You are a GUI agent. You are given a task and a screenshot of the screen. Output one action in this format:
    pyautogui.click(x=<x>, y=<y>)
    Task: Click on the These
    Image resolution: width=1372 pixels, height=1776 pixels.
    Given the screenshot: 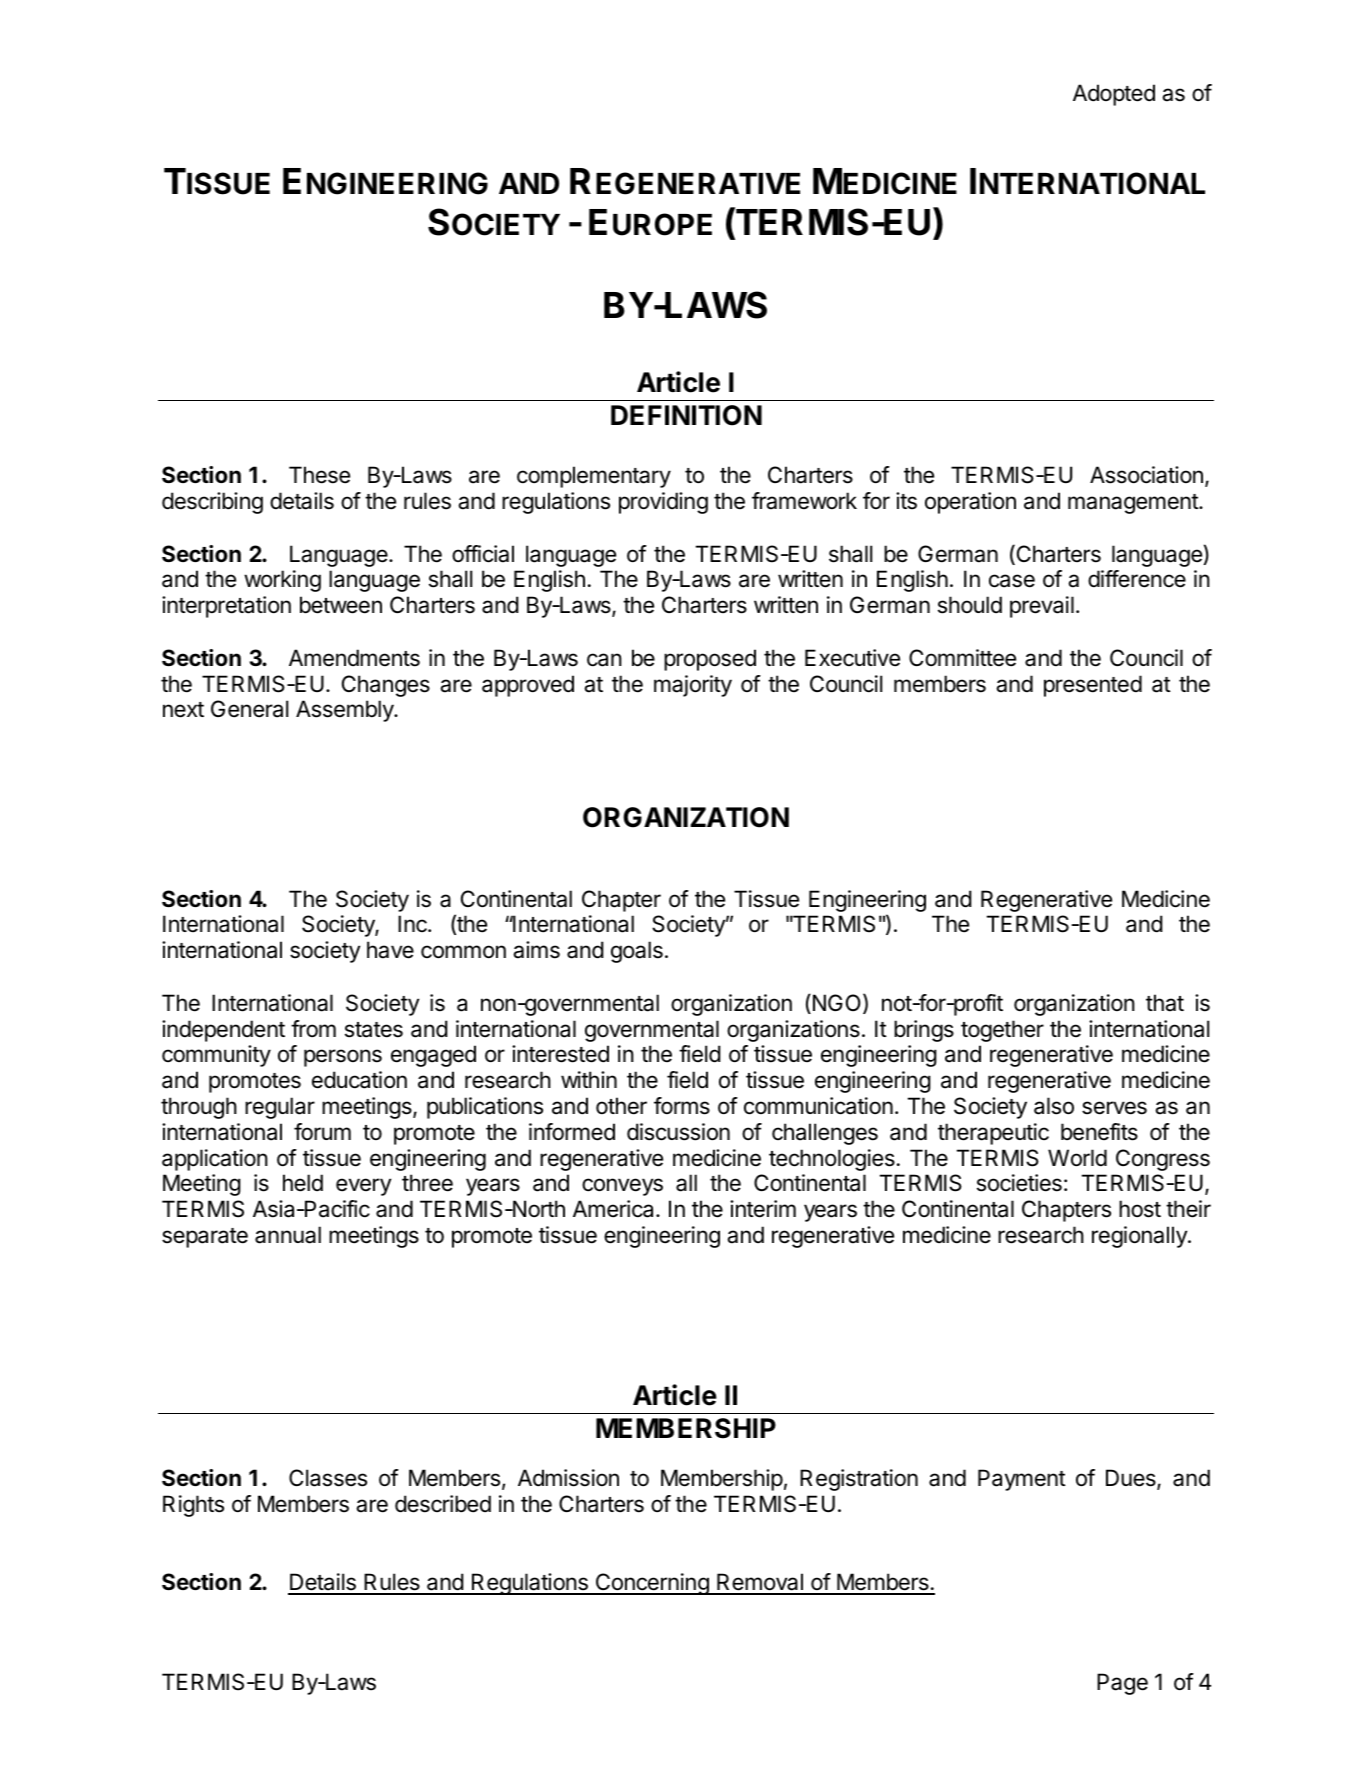 What is the action you would take?
    pyautogui.click(x=319, y=475)
